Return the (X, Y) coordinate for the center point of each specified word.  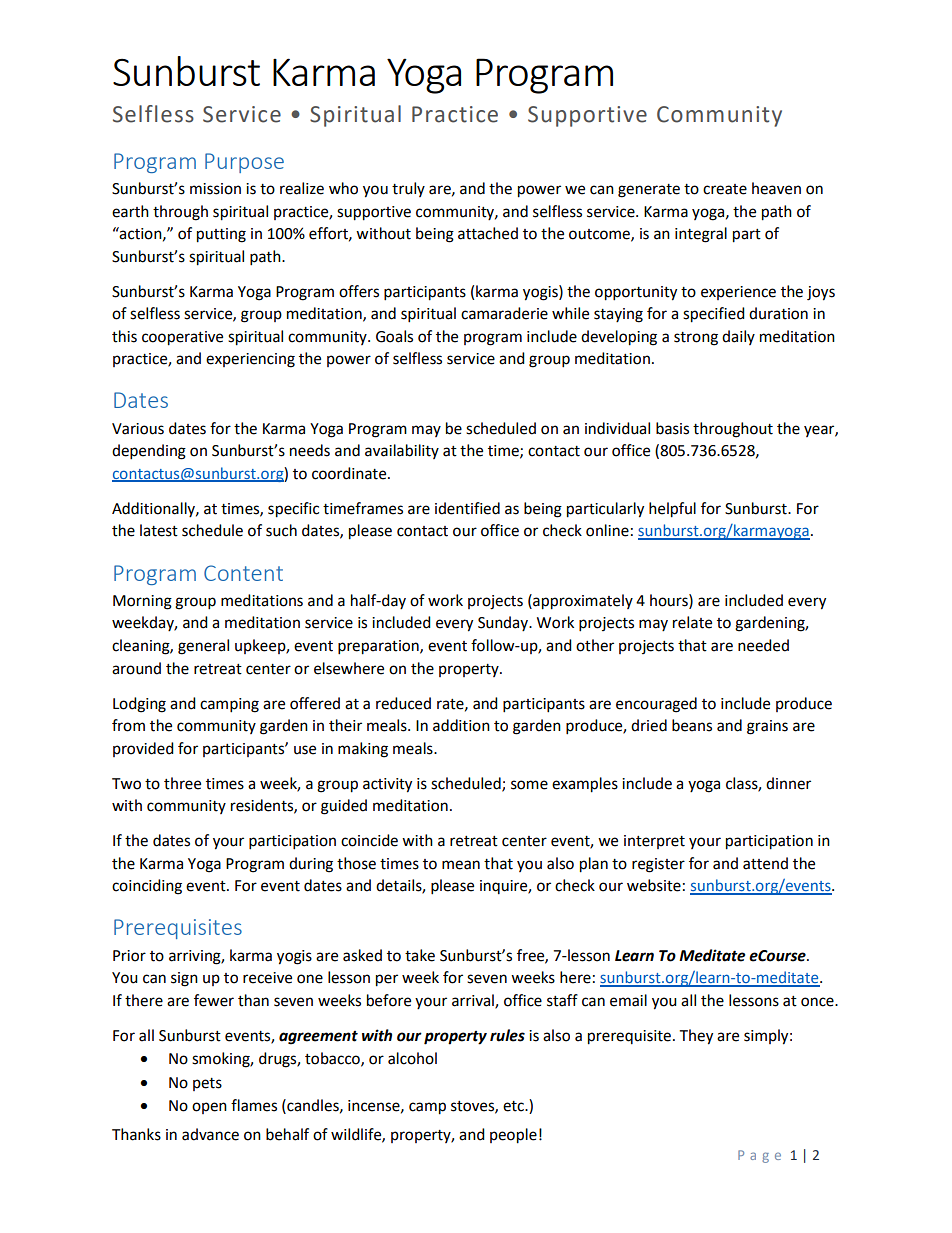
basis (672, 428)
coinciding (147, 887)
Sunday (504, 623)
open (209, 1108)
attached (488, 233)
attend (765, 863)
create (725, 189)
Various (138, 429)
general (203, 647)
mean (461, 865)
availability (402, 451)
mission (215, 189)
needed (763, 645)
